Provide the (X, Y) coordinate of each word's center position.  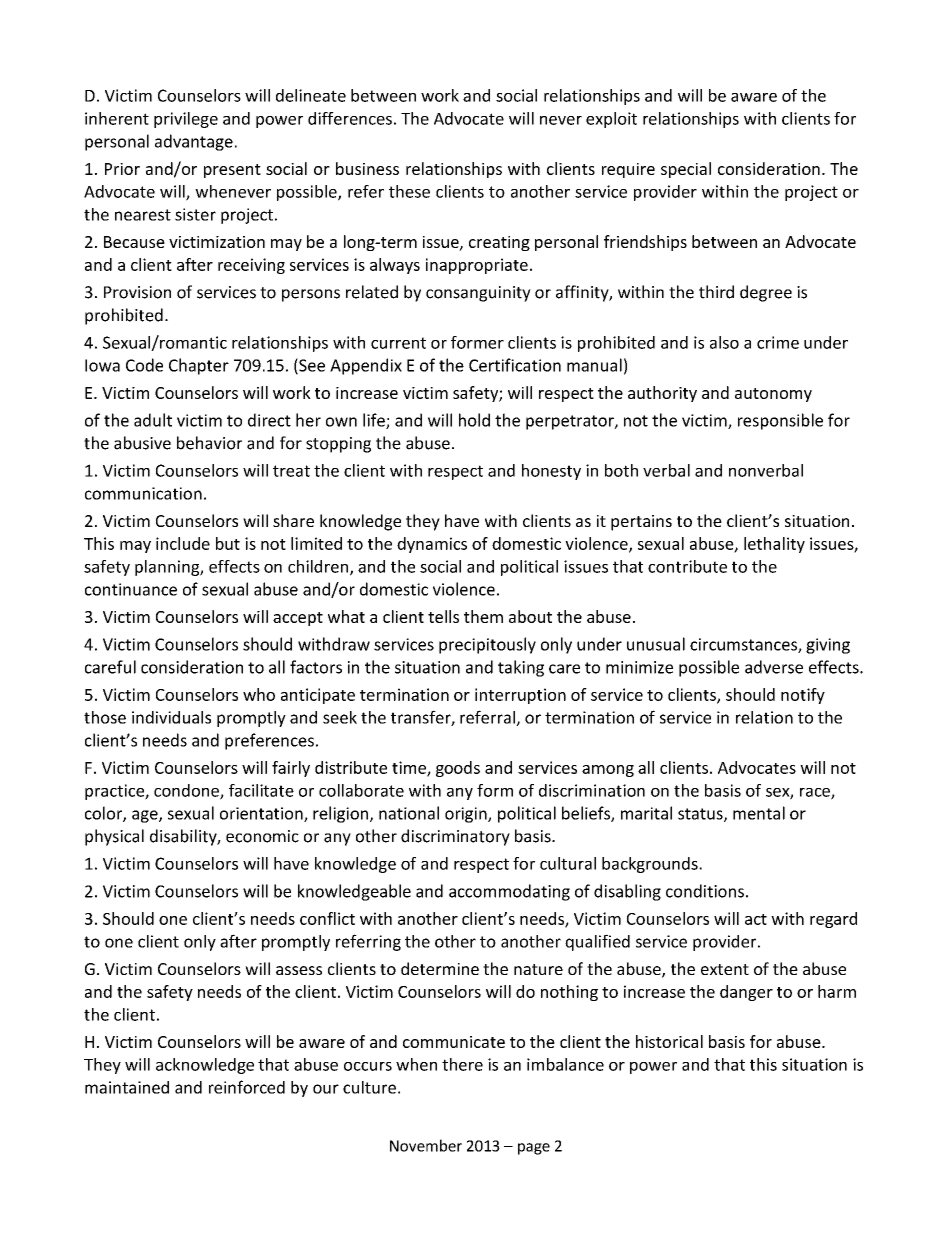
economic (262, 836)
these (409, 191)
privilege (186, 120)
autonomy (773, 395)
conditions (705, 891)
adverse (774, 667)
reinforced (247, 1087)
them (483, 616)
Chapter (199, 366)
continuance (131, 589)
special (686, 170)
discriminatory (455, 837)
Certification (515, 365)
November (426, 1145)
